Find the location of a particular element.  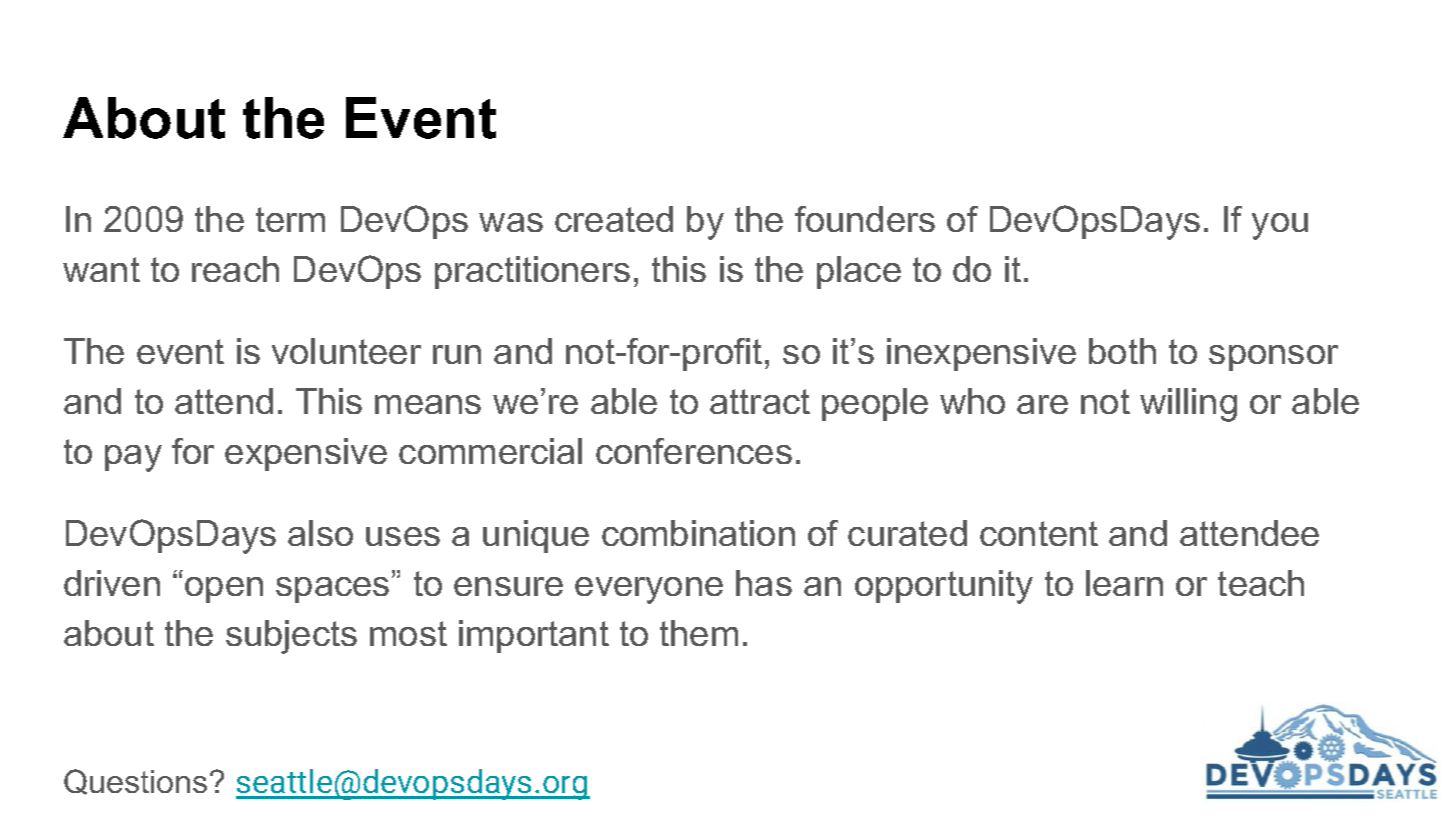

content is located at coordinates (1039, 533).
